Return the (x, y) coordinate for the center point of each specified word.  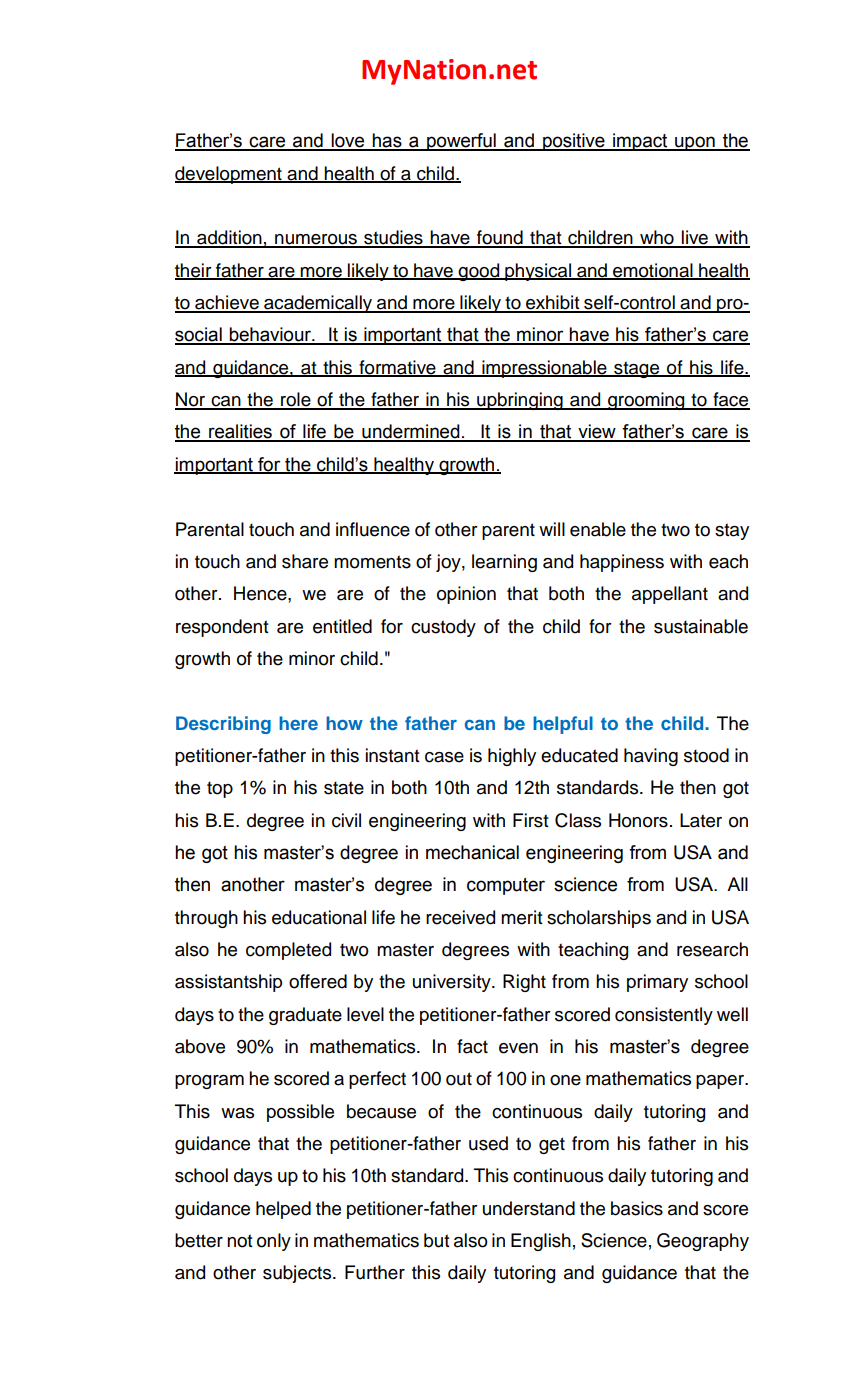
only (274, 1242)
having (651, 757)
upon (695, 143)
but (437, 1240)
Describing (223, 725)
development (229, 175)
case (444, 757)
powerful (461, 142)
